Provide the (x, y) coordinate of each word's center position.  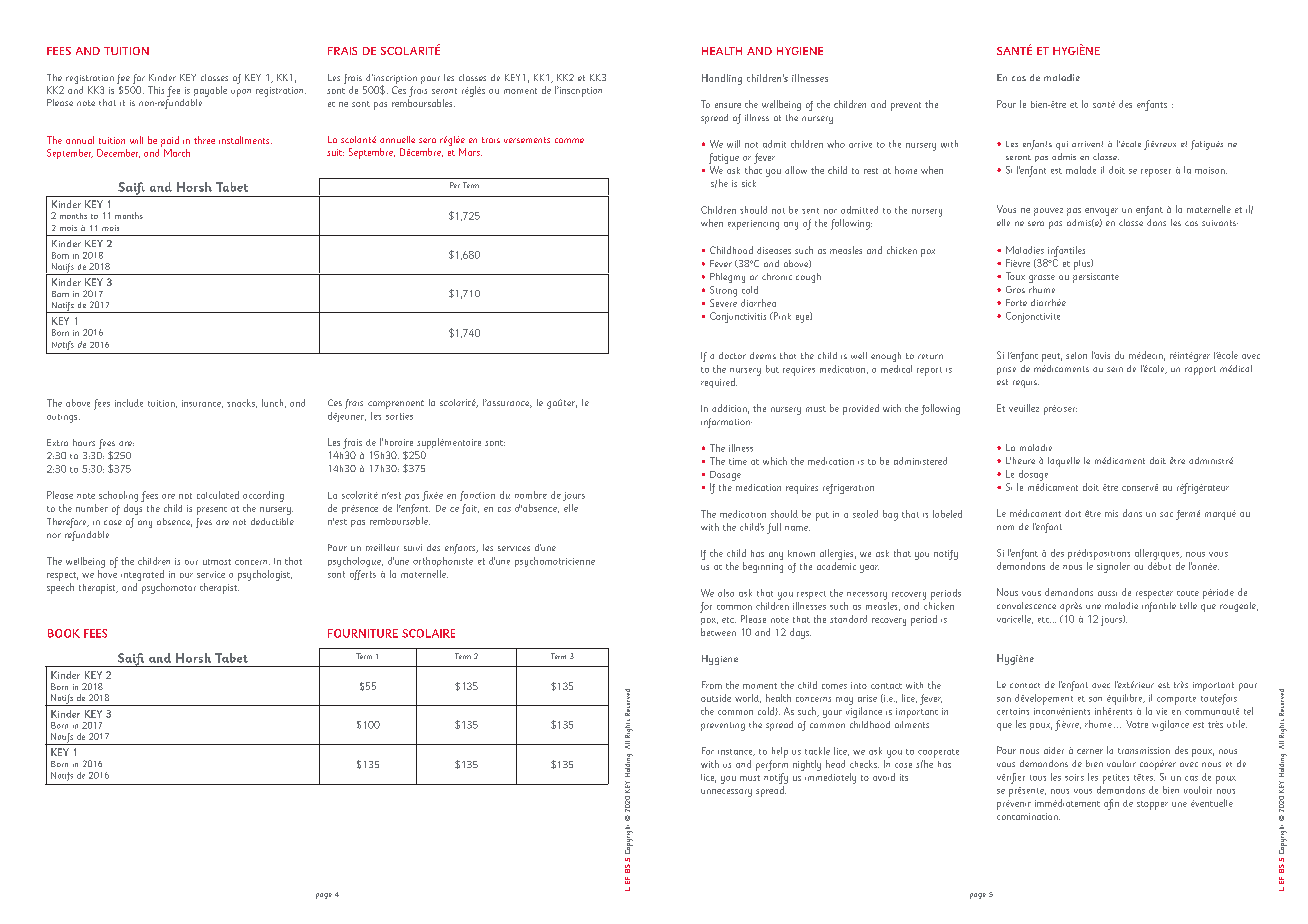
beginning (763, 567)
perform (772, 765)
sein (1115, 369)
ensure (728, 105)
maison (1211, 170)
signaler (1113, 567)
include (129, 403)
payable (210, 91)
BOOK (64, 633)
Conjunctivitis (738, 317)
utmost (217, 562)
